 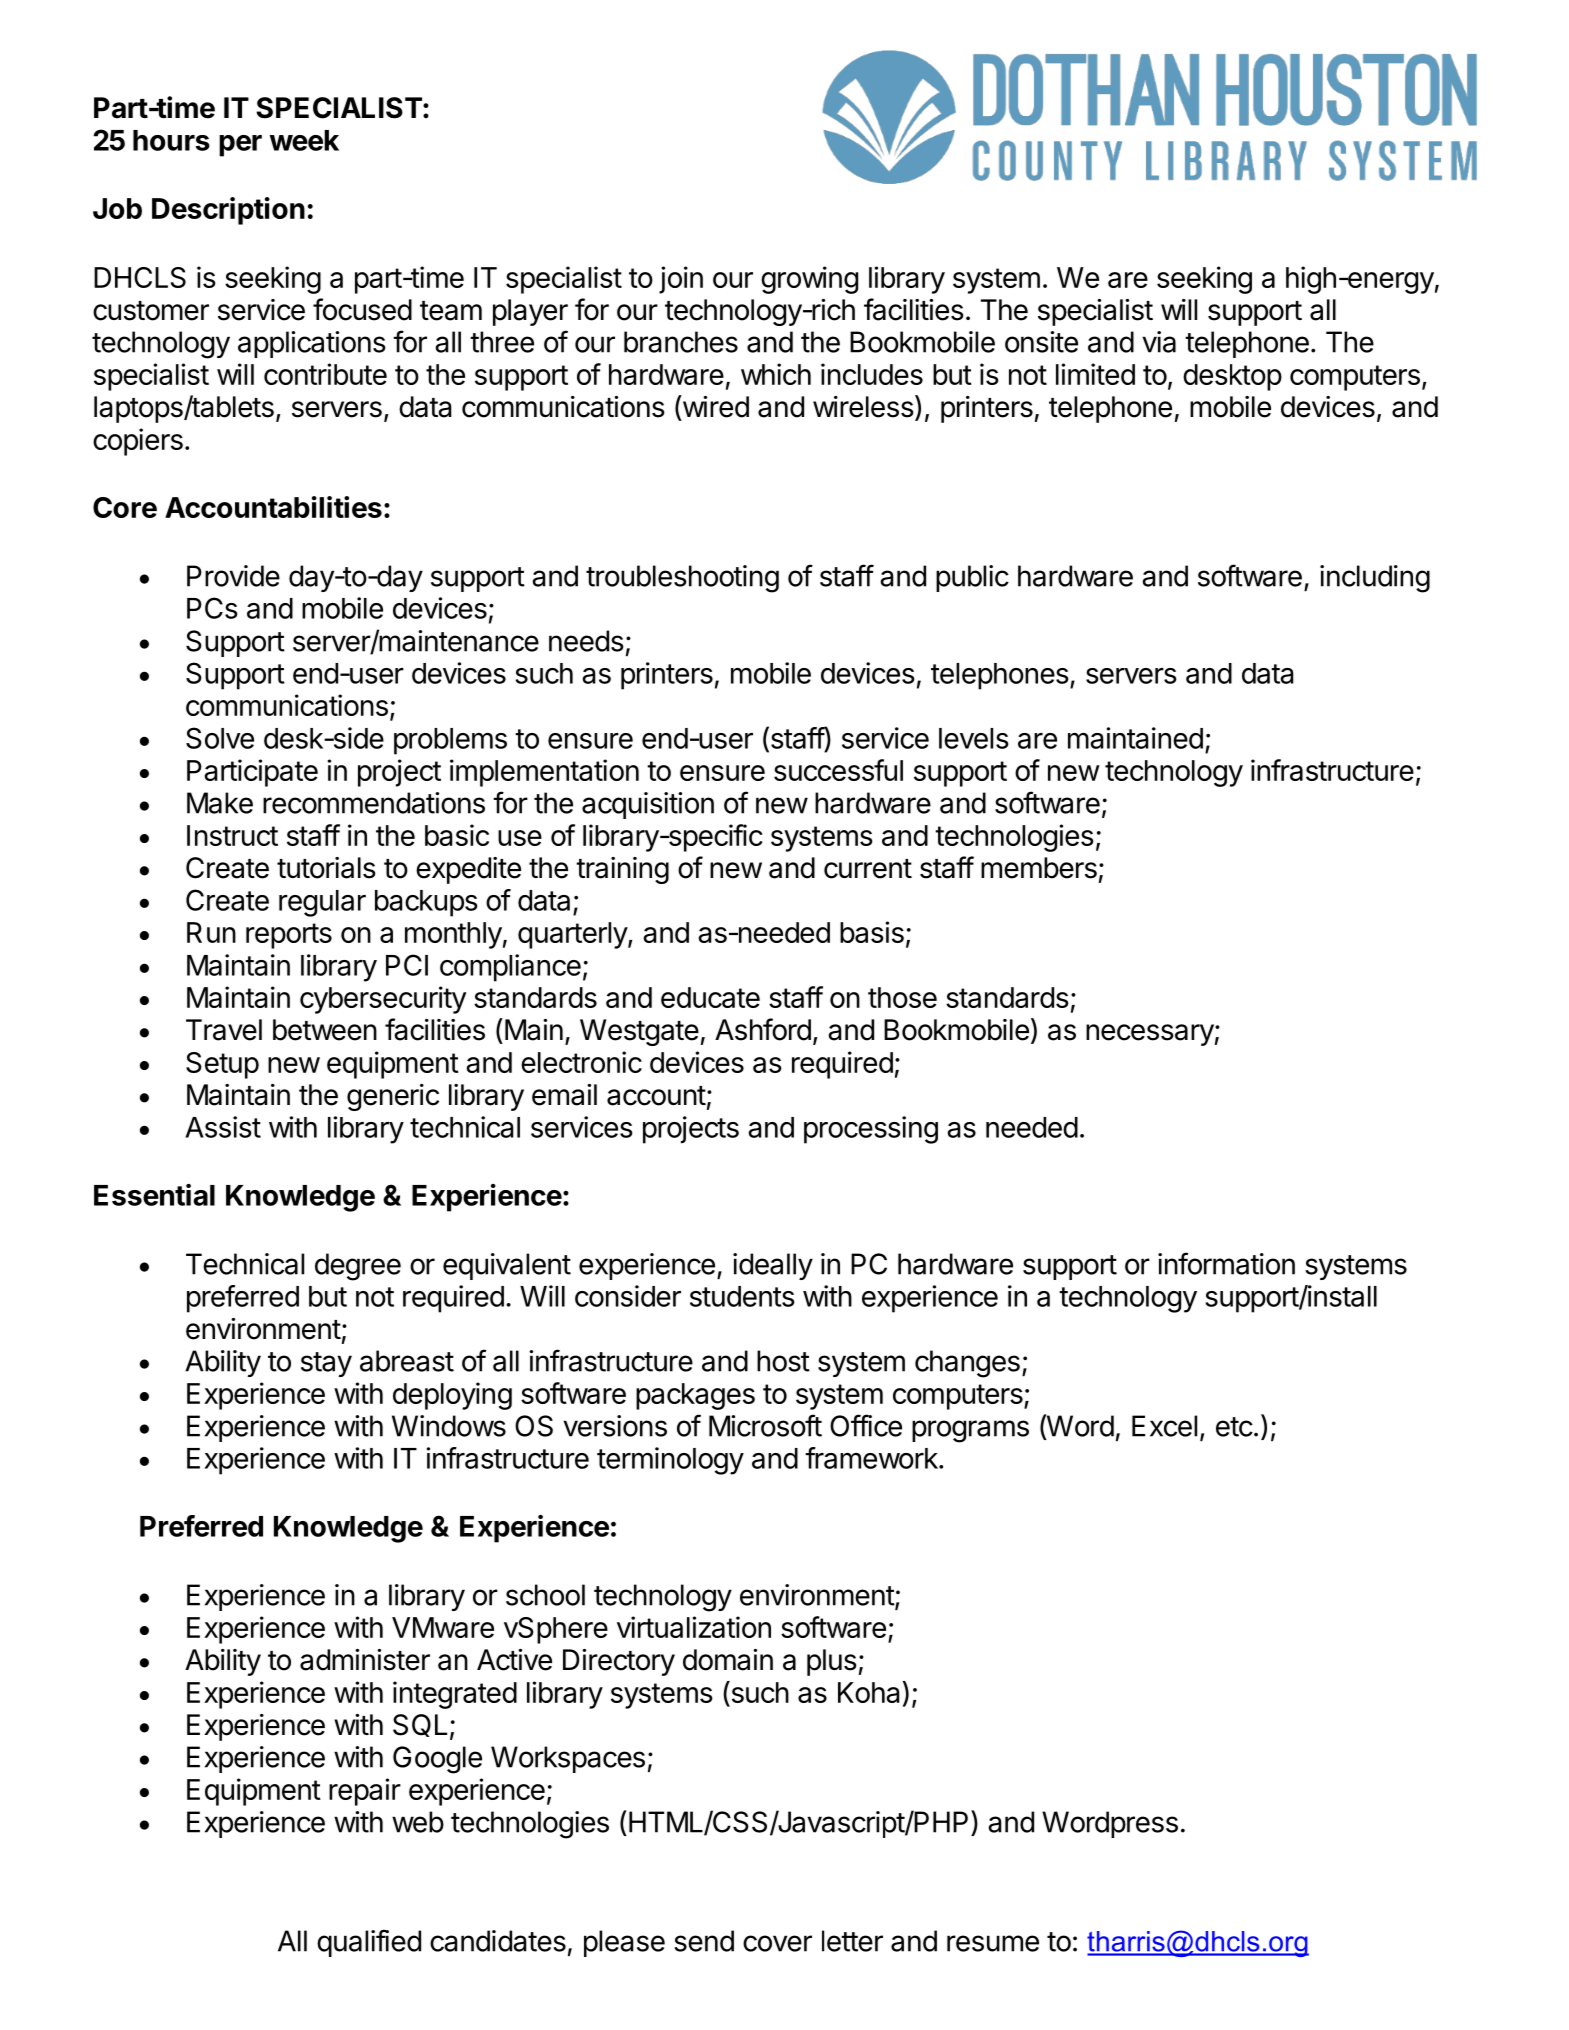 I want to click on Description, so click(x=228, y=211).
